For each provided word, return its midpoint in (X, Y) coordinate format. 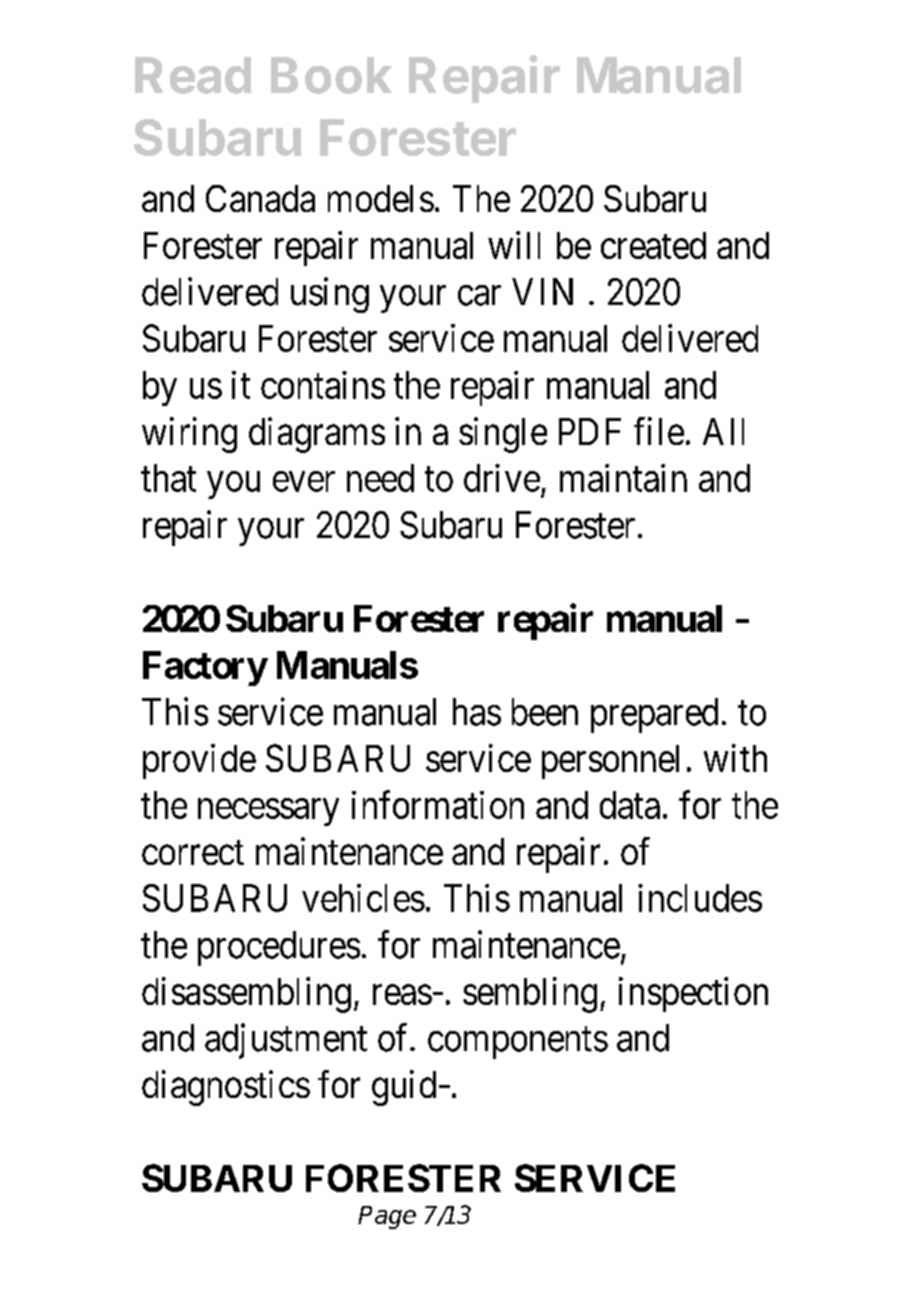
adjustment (286, 1041)
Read (193, 75)
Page (387, 1217)
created (653, 245)
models (381, 198)
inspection (693, 994)
